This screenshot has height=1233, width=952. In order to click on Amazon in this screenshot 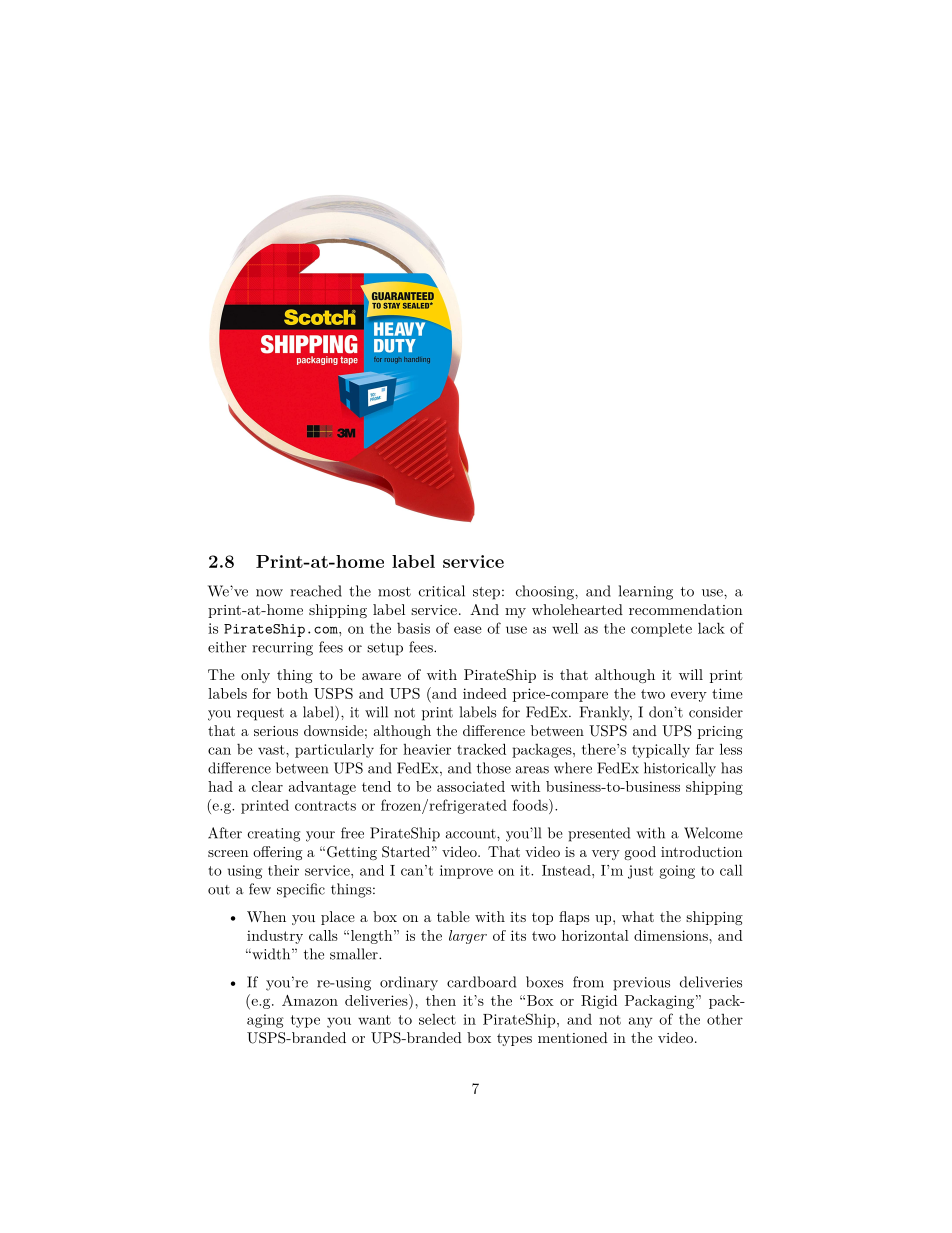, I will do `click(310, 1000)`.
